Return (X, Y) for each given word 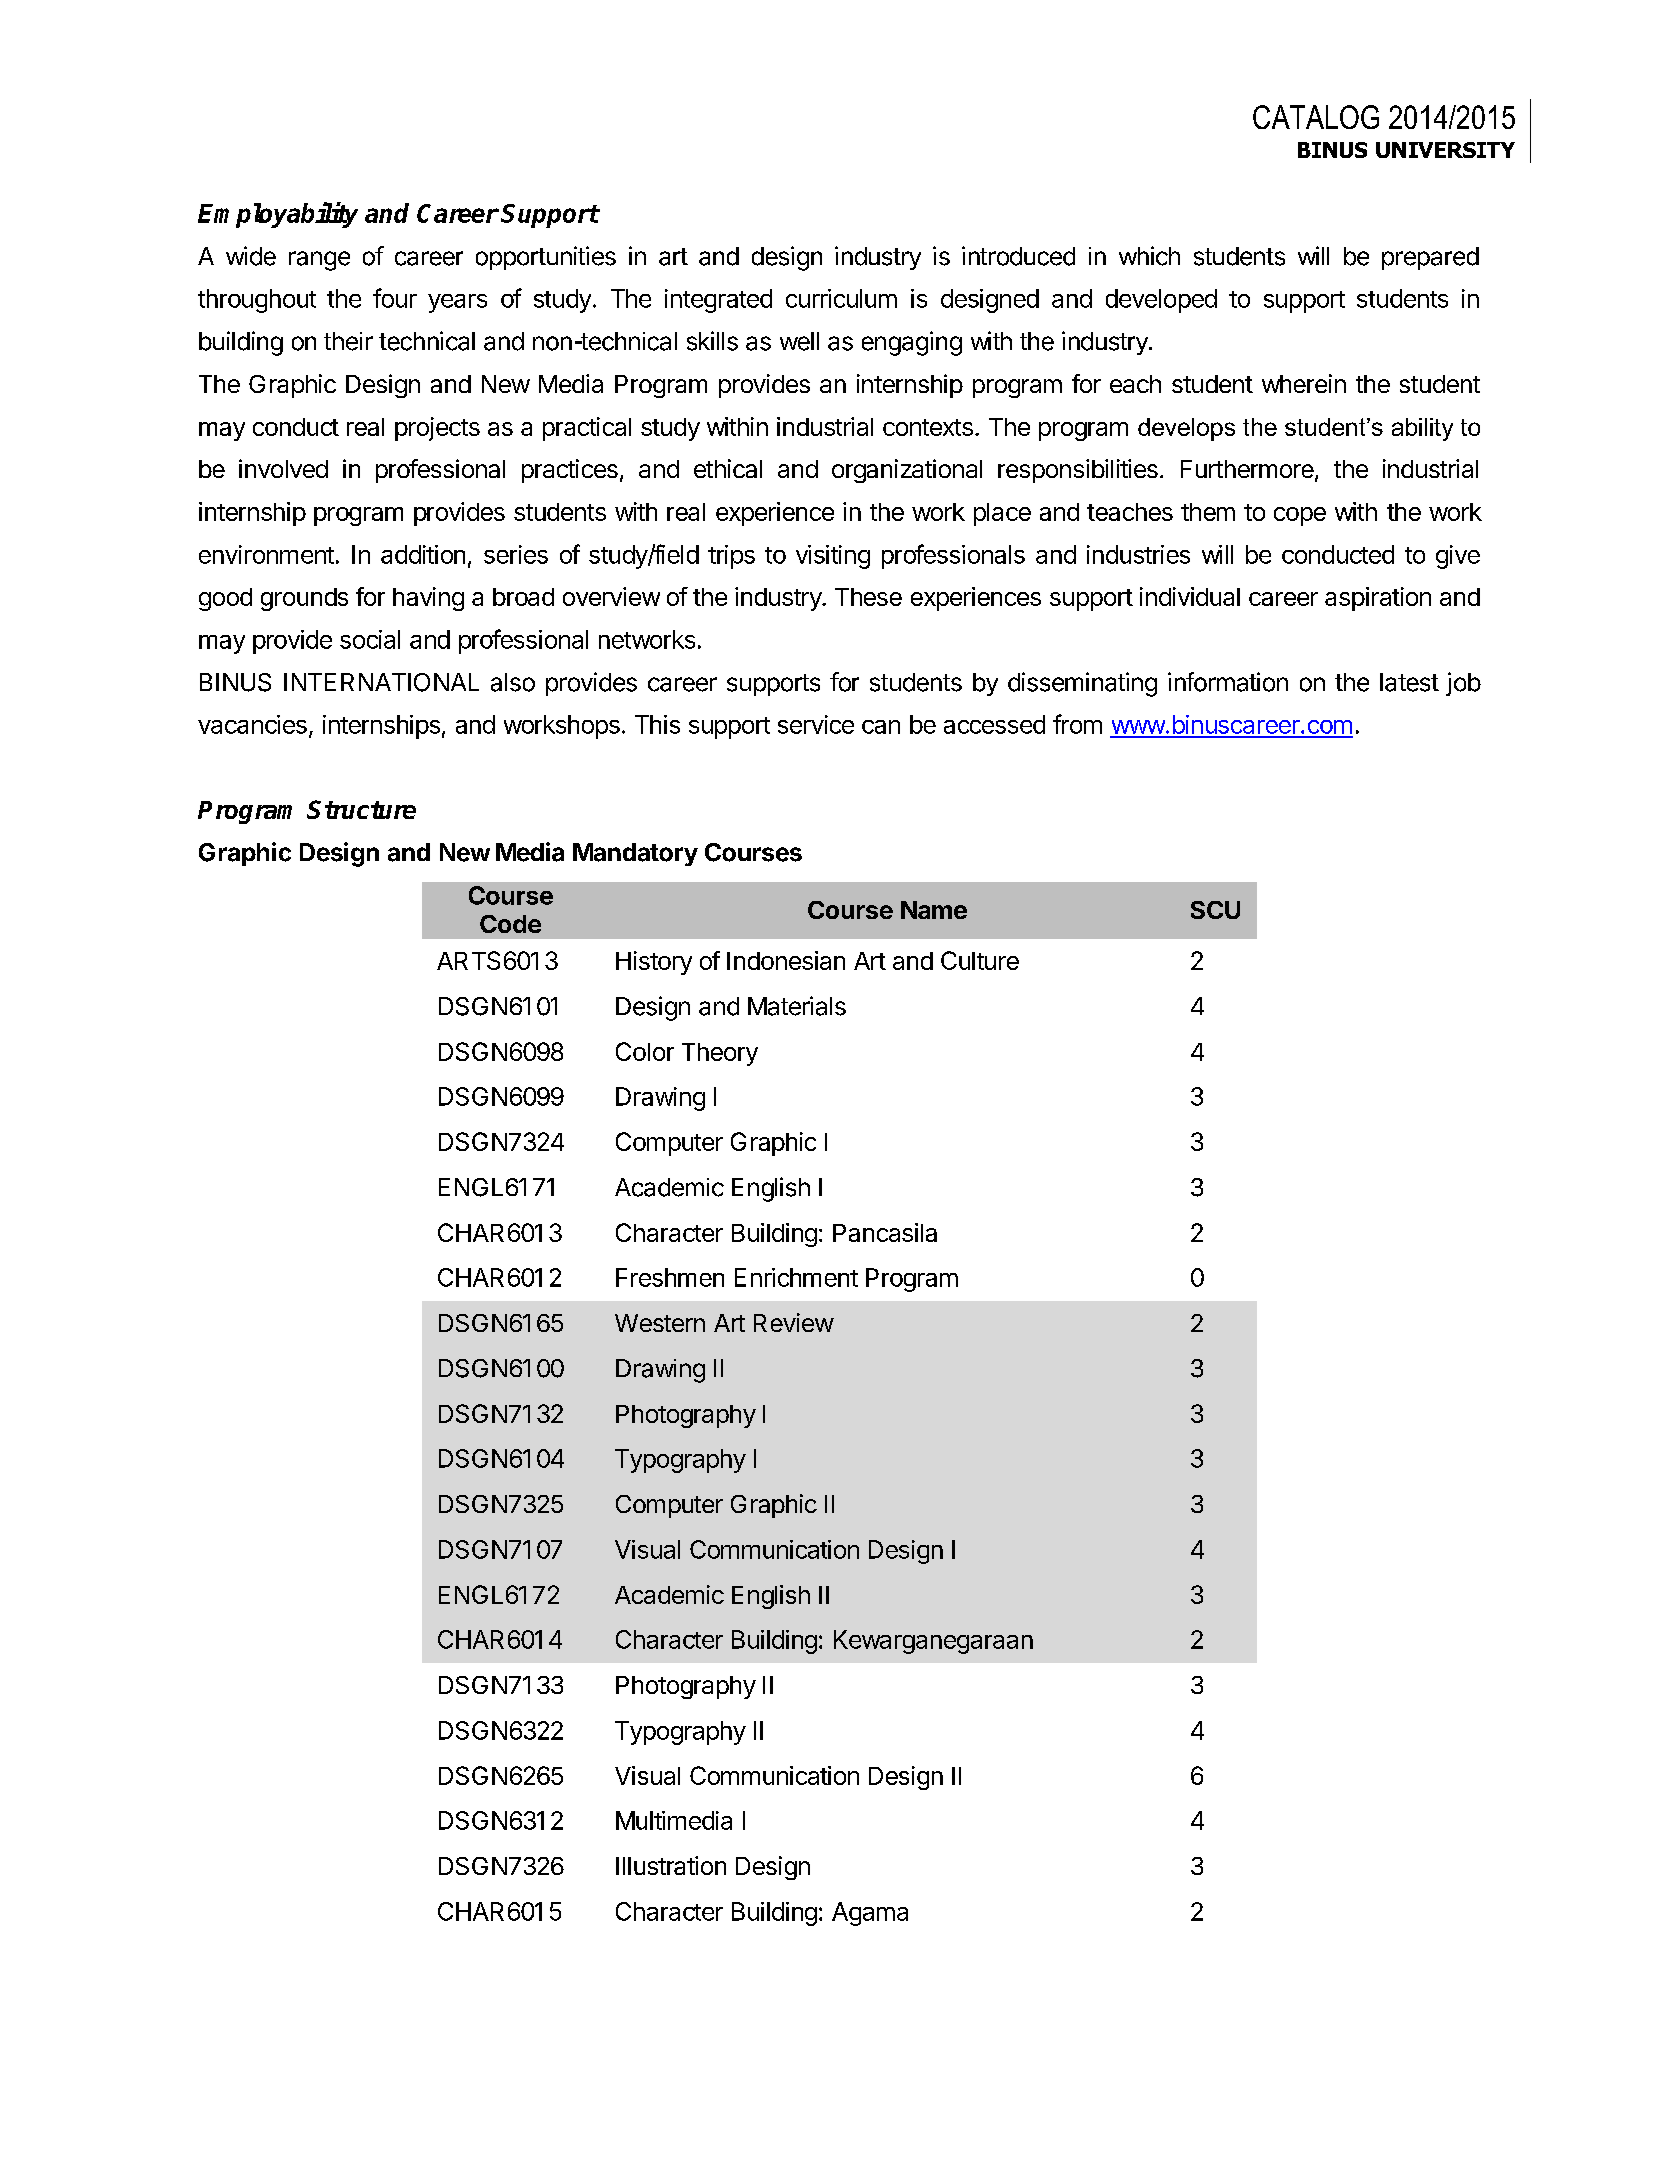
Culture (980, 960)
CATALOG (1316, 117)
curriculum (841, 298)
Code (510, 924)
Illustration (671, 1865)
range (319, 261)
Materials (797, 1006)
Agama (870, 1914)
